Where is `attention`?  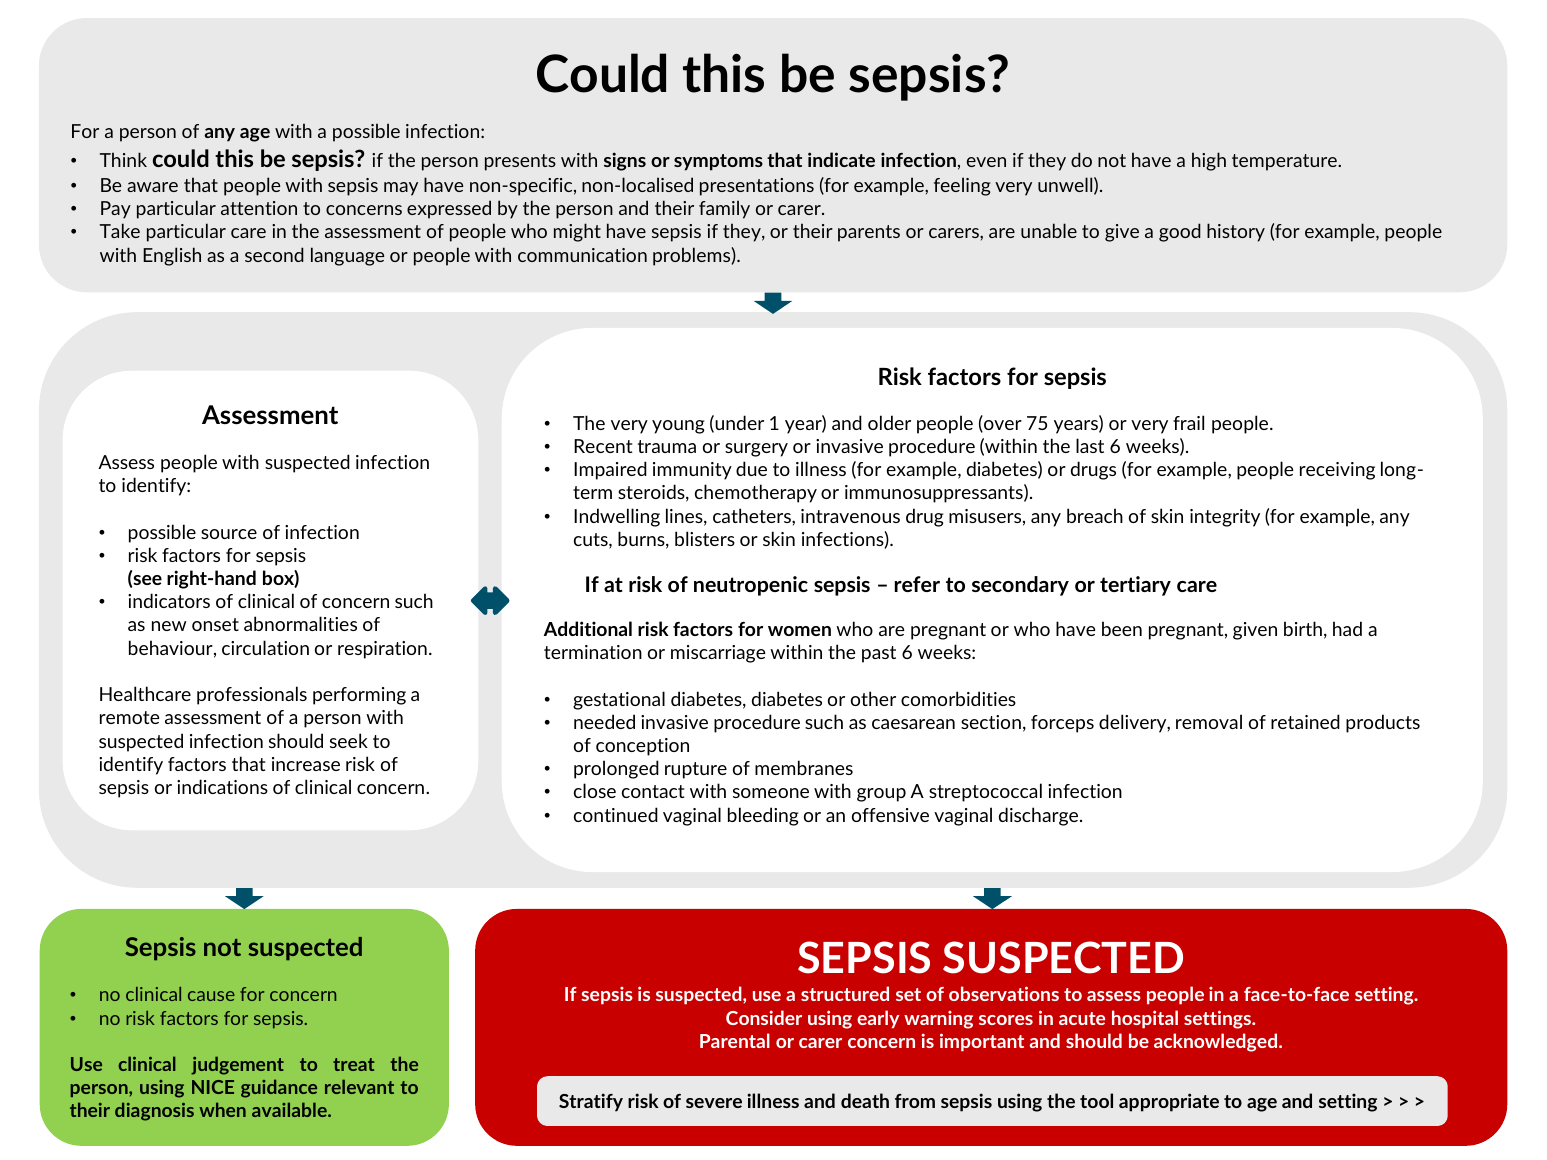
attention is located at coordinates (259, 208).
